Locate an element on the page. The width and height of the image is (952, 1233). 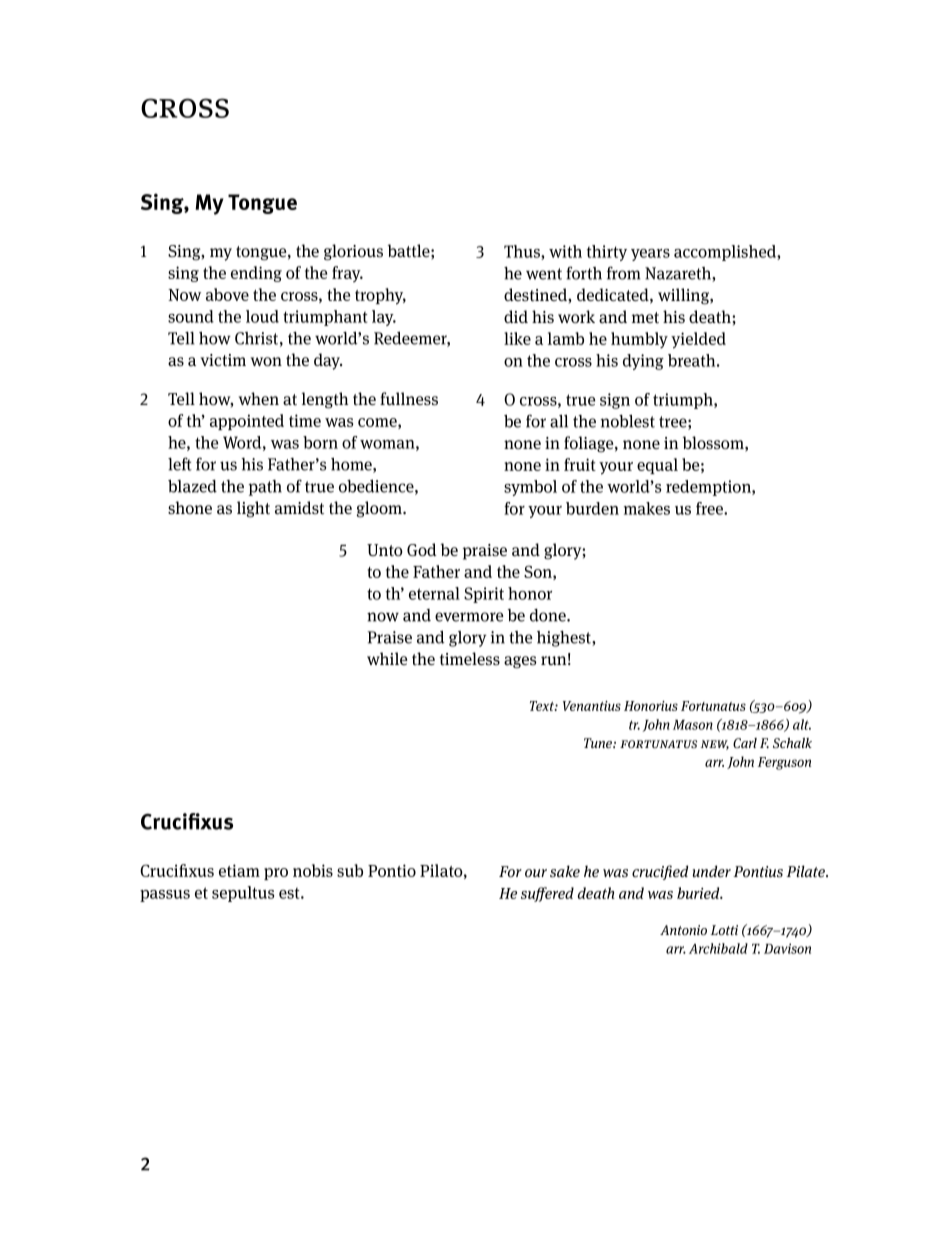
appointed is located at coordinates (247, 422).
